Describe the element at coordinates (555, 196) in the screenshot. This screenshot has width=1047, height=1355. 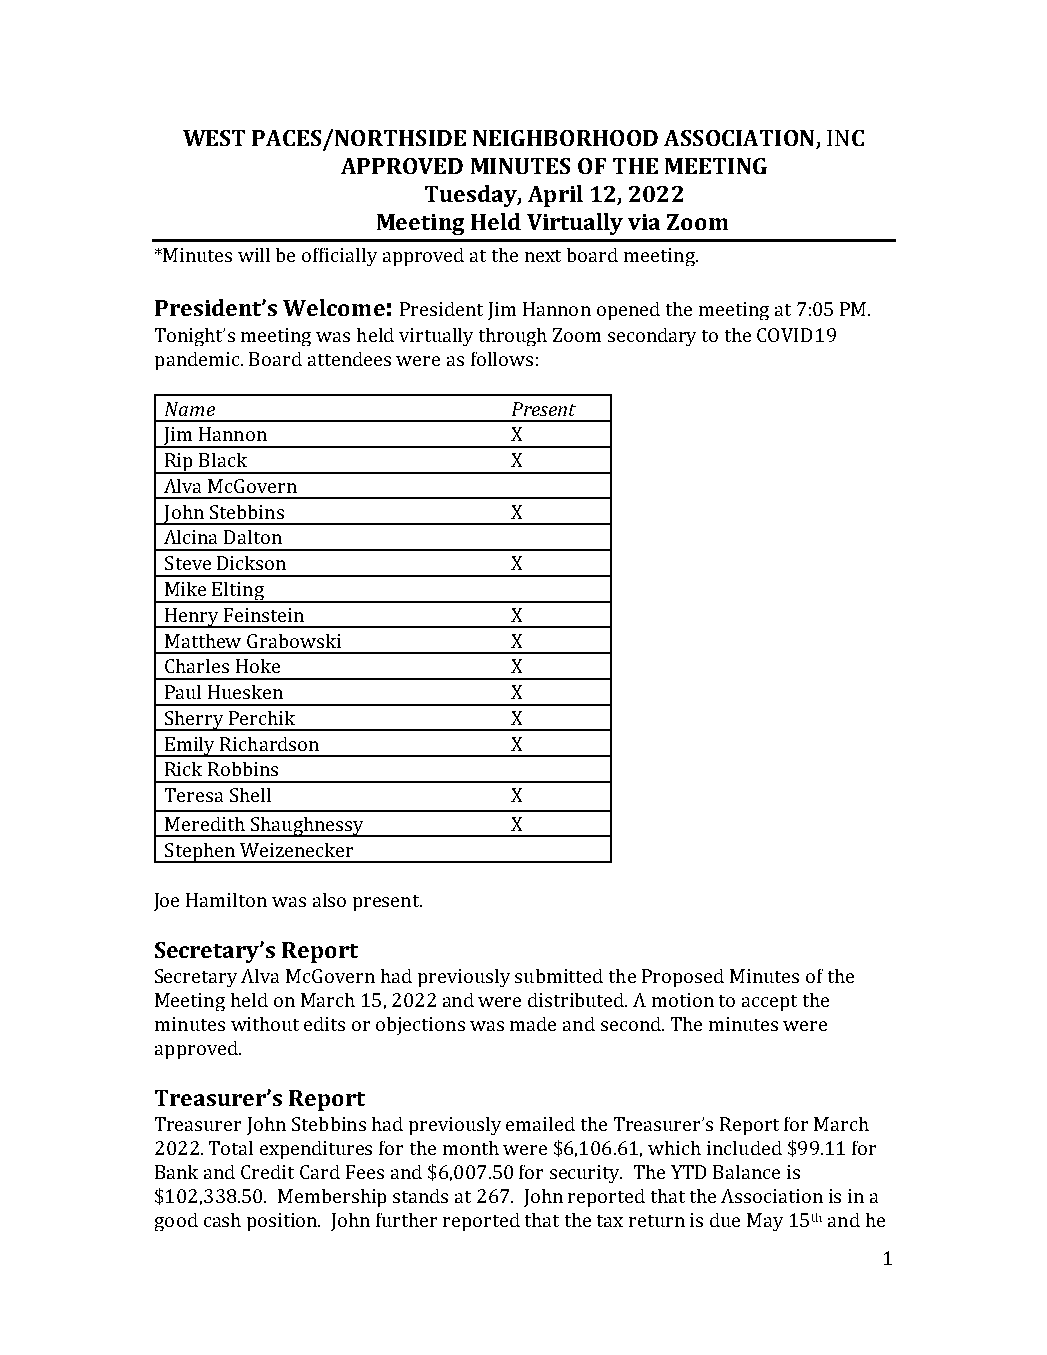
I see `April` at that location.
